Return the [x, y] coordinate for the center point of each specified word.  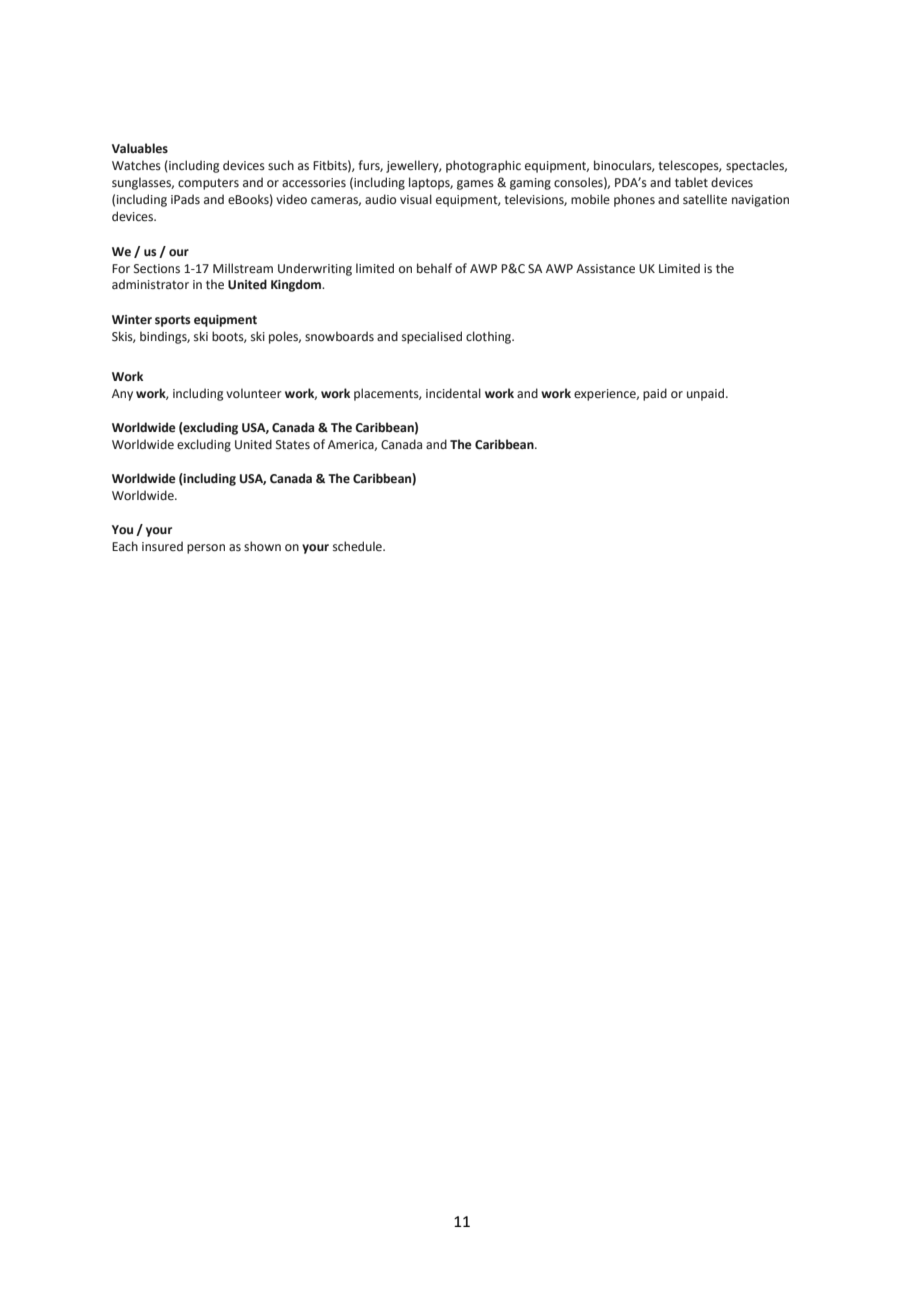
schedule [358, 546]
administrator [150, 284]
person [206, 549]
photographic [483, 166]
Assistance [605, 269]
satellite [705, 199]
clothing [490, 337]
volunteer [254, 393]
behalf [434, 268]
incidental [453, 393]
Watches [136, 165]
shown [262, 546]
